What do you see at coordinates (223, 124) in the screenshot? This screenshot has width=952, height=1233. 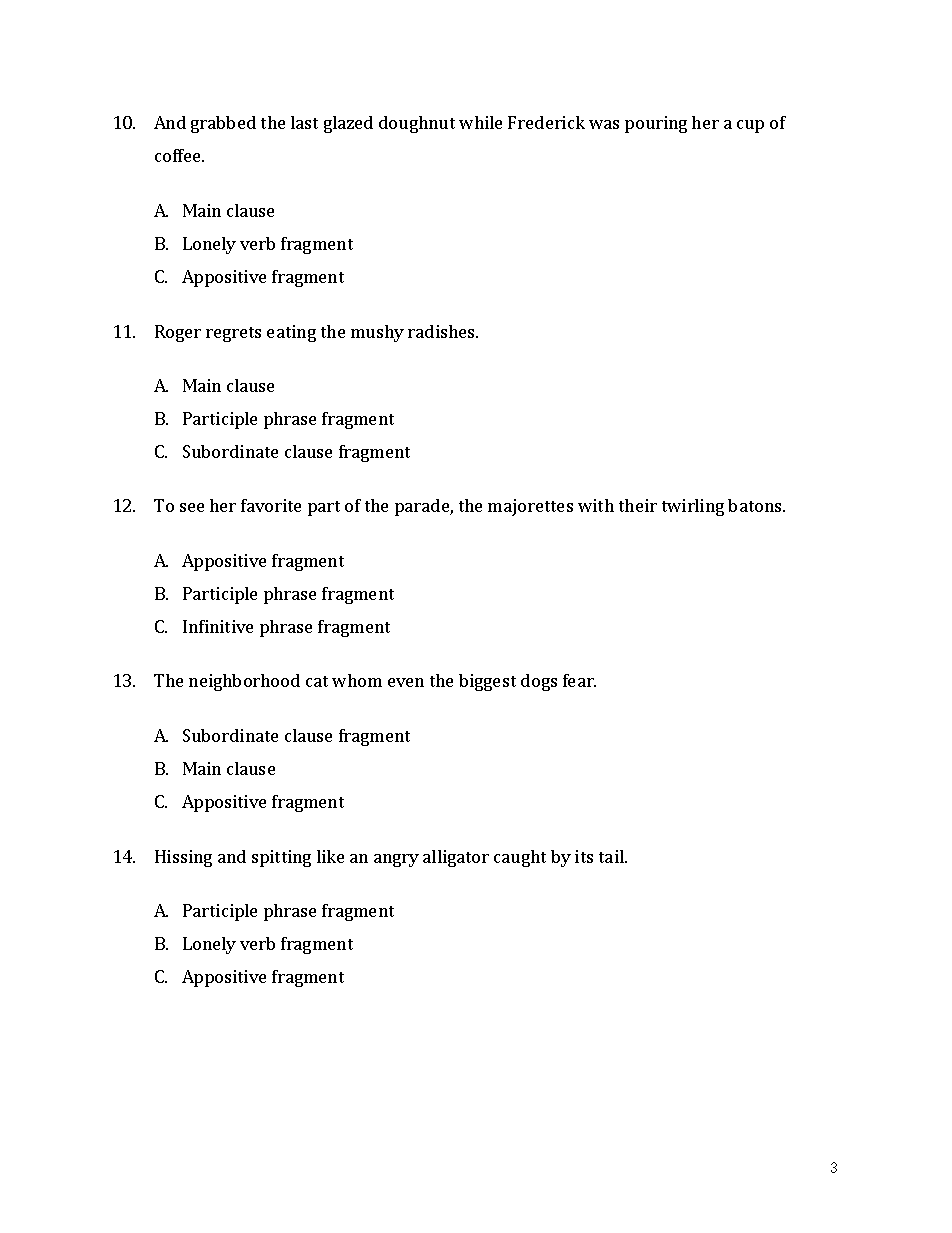 I see `grabbed` at bounding box center [223, 124].
